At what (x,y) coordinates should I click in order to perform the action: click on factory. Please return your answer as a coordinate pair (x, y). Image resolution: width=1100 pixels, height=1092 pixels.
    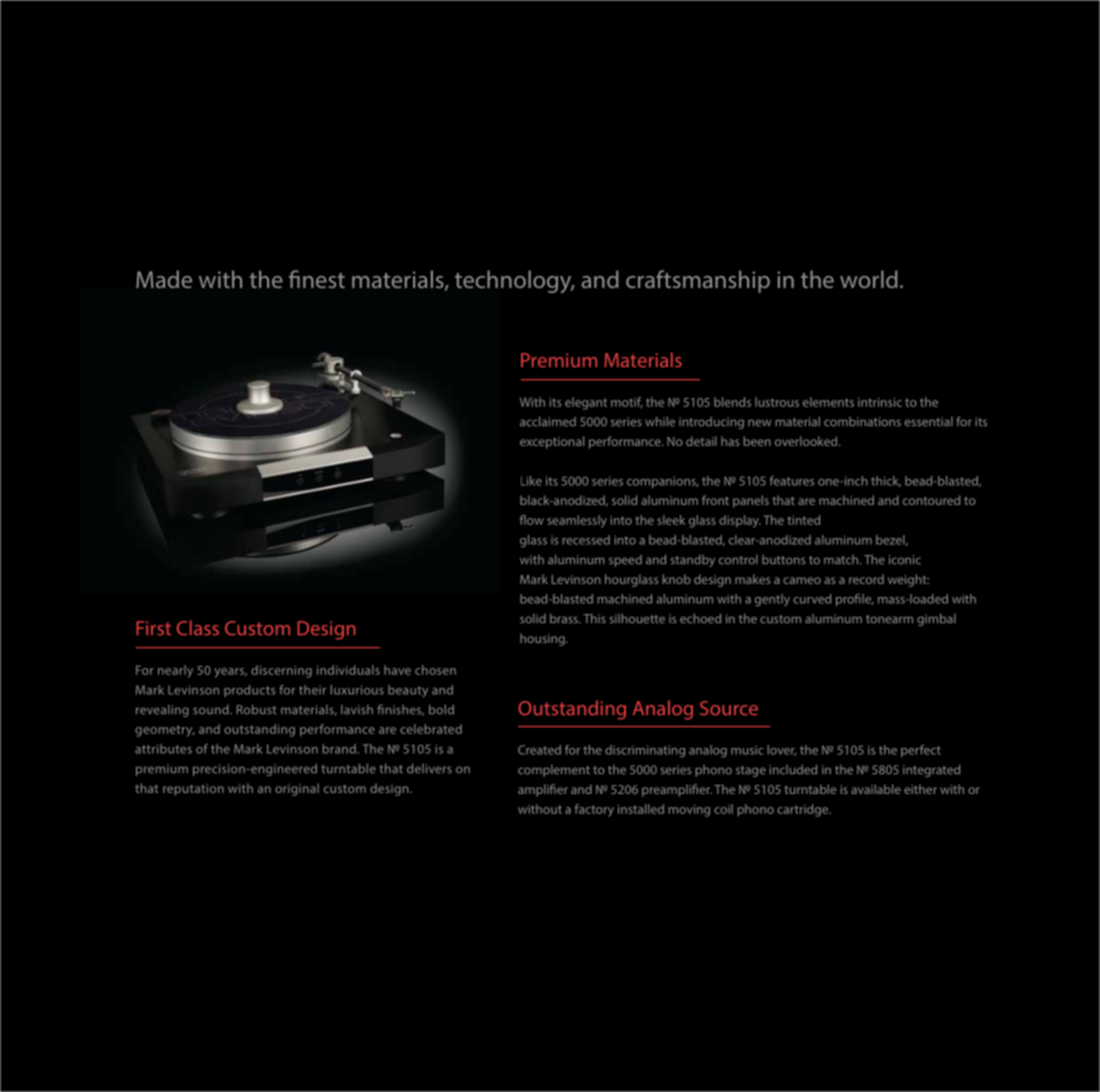
    Looking at the image, I should click on (594, 810).
